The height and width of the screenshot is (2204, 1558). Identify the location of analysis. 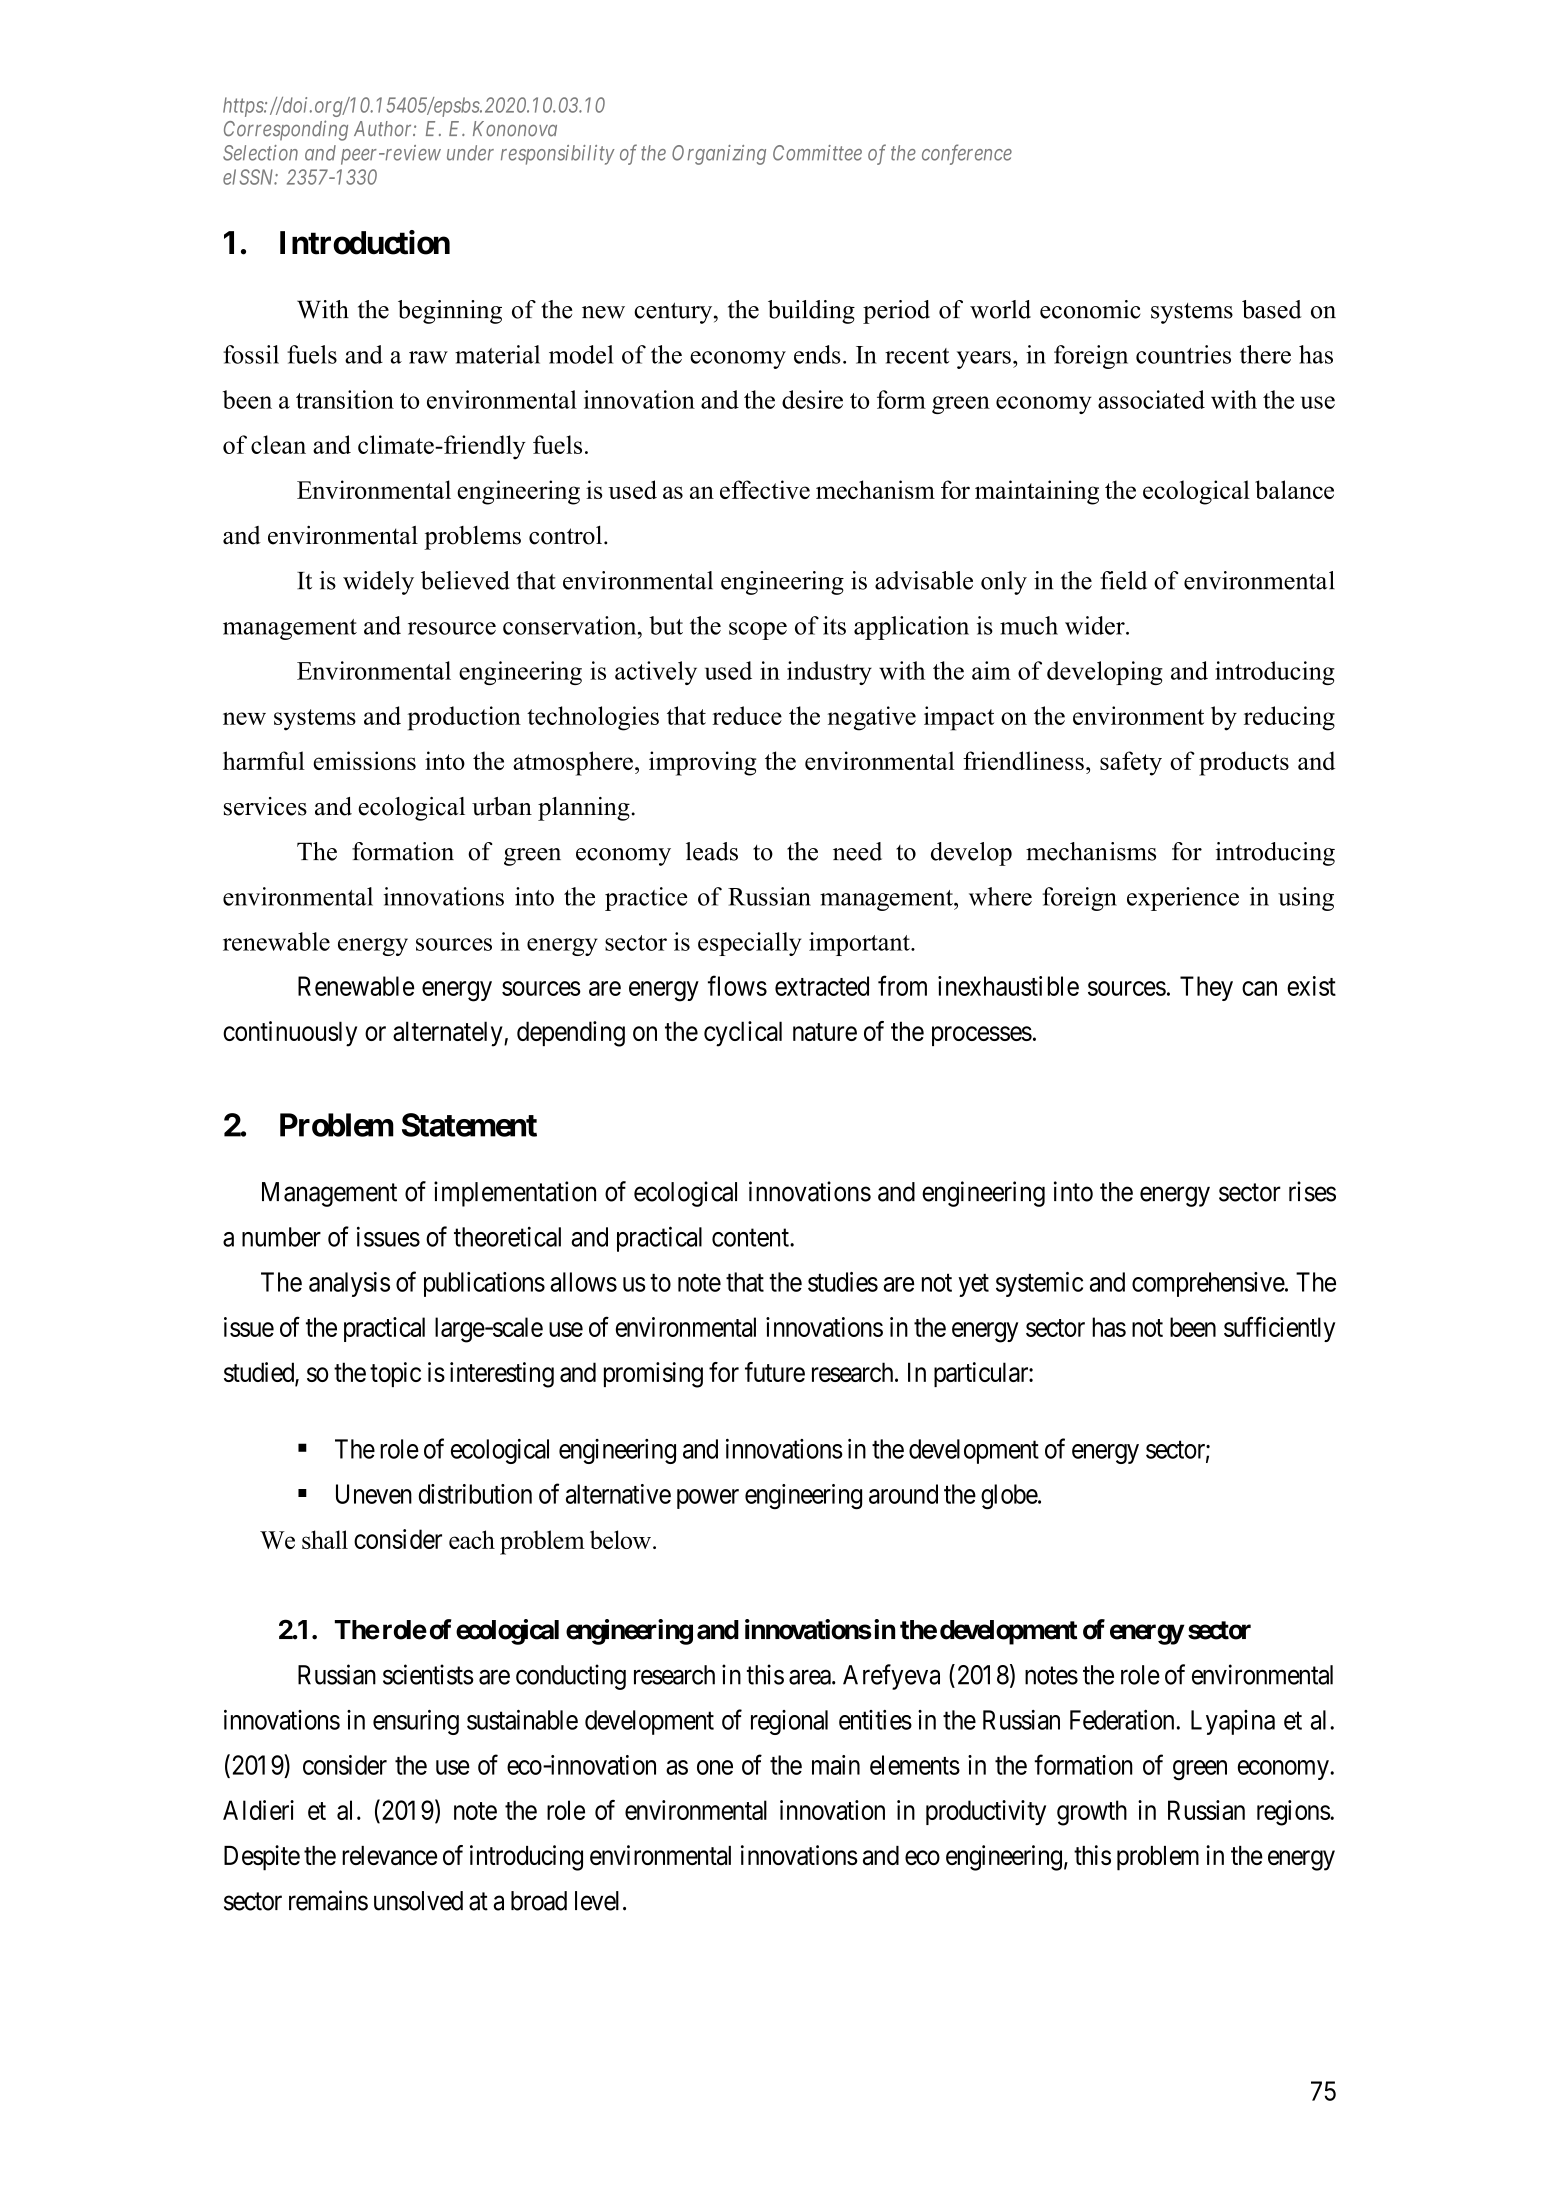
(349, 1284).
